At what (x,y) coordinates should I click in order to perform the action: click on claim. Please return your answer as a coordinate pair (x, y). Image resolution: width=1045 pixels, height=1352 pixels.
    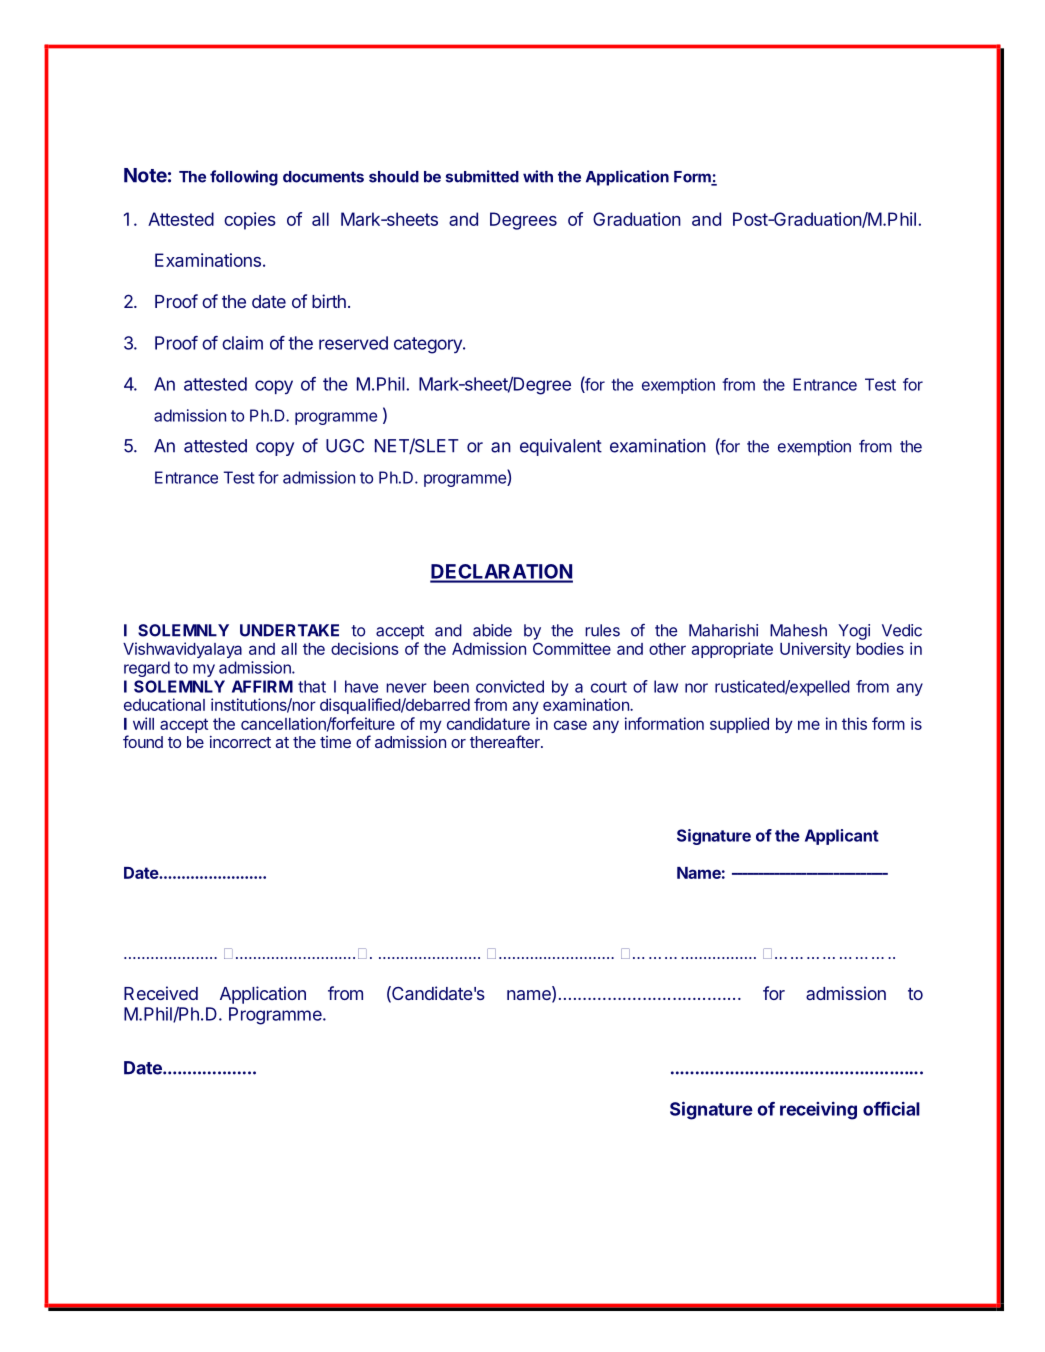
    Looking at the image, I should click on (242, 343).
